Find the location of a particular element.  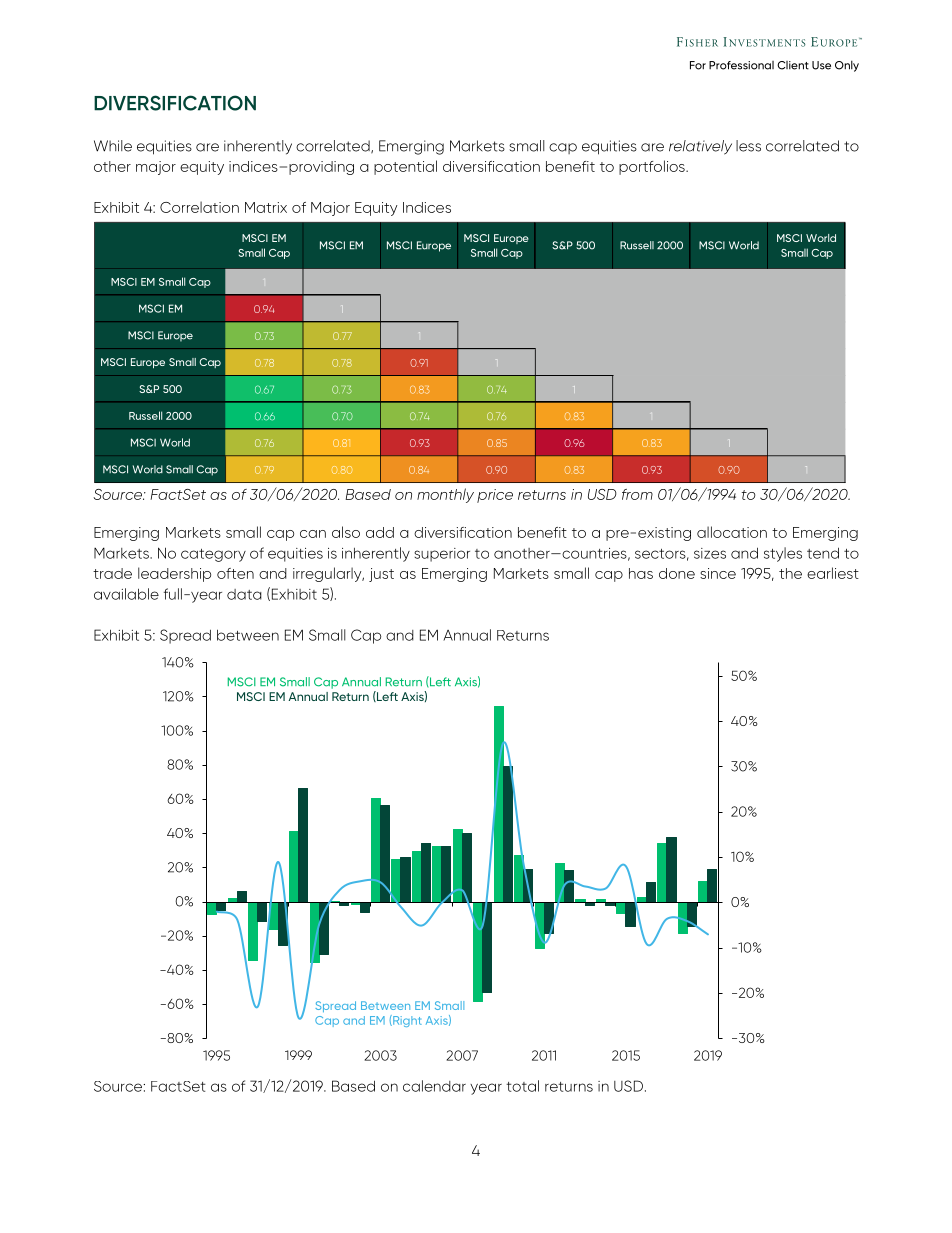

potential is located at coordinates (405, 167).
